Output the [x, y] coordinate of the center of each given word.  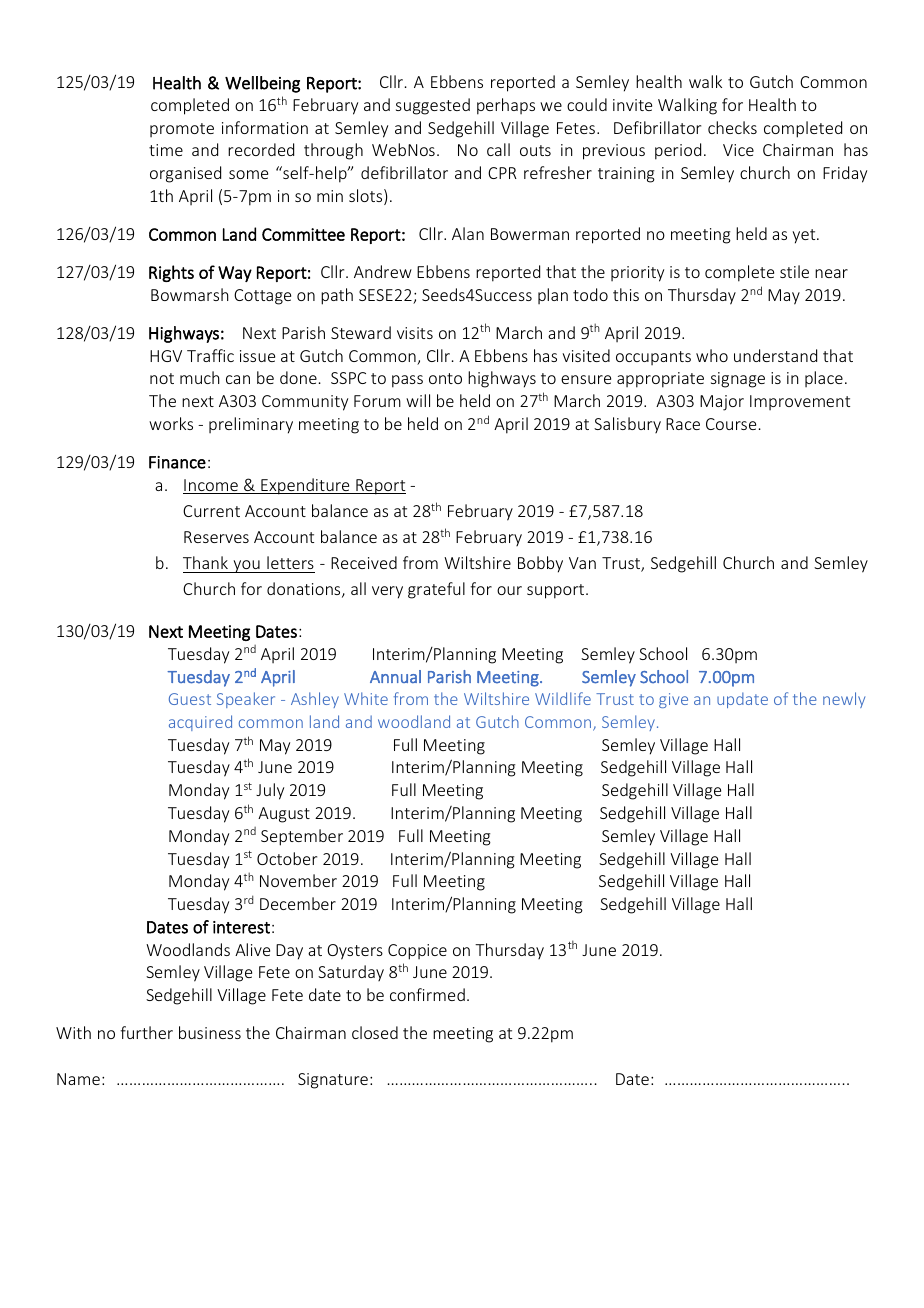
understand [775, 355]
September [302, 837]
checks [732, 127]
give [673, 700]
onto [445, 378]
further [147, 1032]
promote [182, 130]
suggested [433, 106]
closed [375, 1032]
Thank [205, 562]
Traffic [210, 355]
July [270, 791]
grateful [436, 590]
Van [582, 563]
